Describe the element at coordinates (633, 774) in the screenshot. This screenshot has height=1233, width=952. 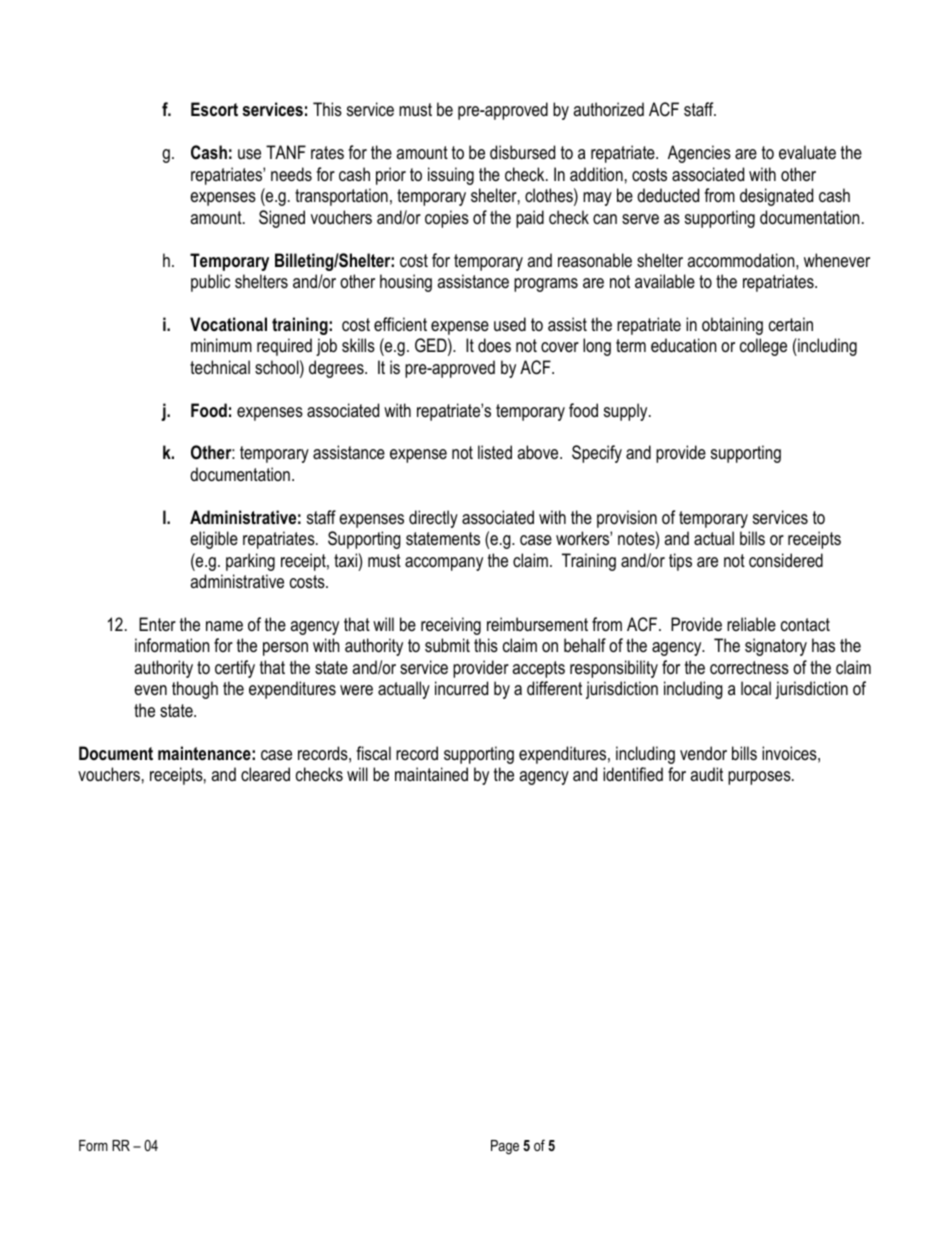
I see `identified` at that location.
